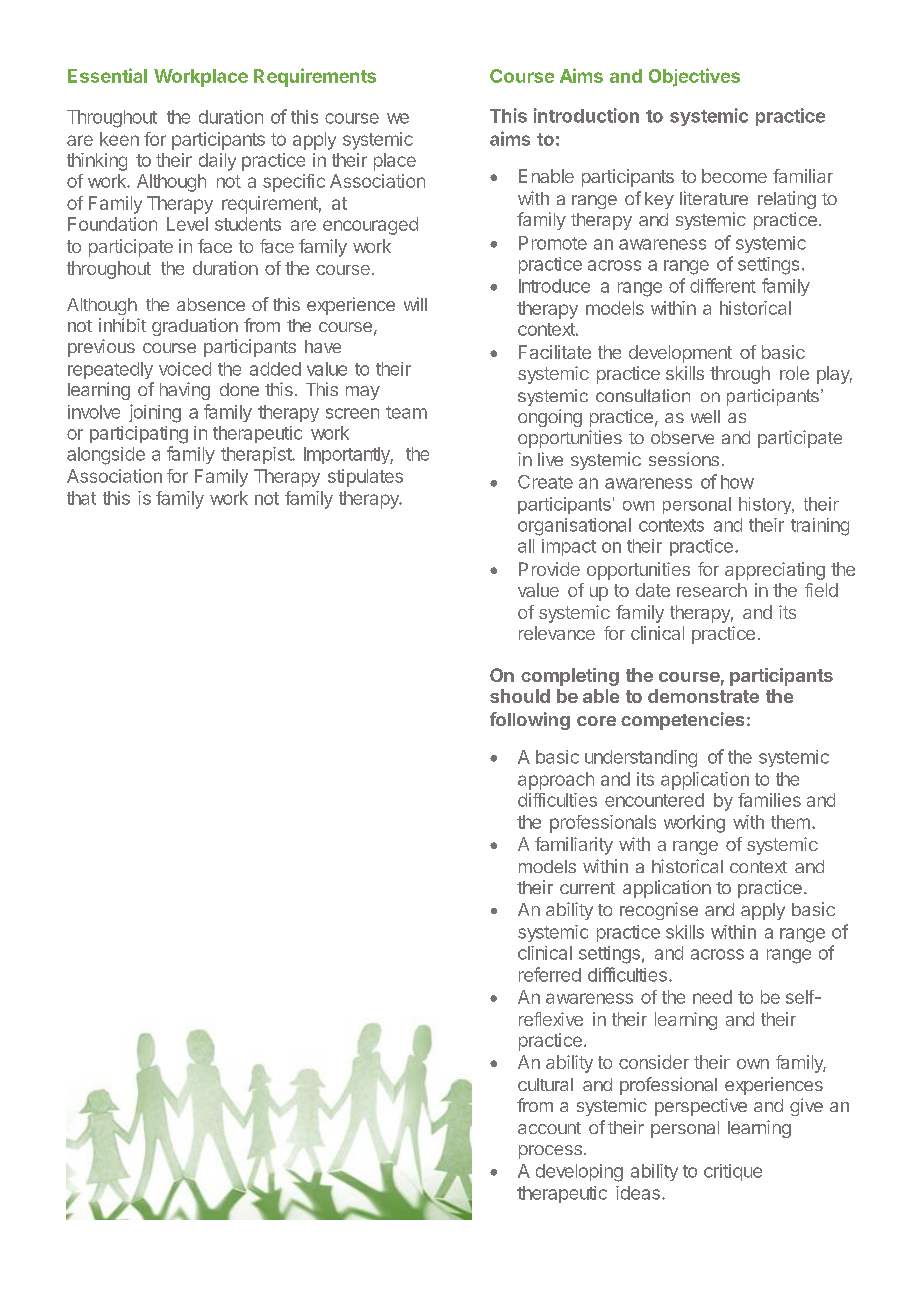 This screenshot has width=924, height=1308. What do you see at coordinates (550, 1152) in the screenshot?
I see `process` at bounding box center [550, 1152].
